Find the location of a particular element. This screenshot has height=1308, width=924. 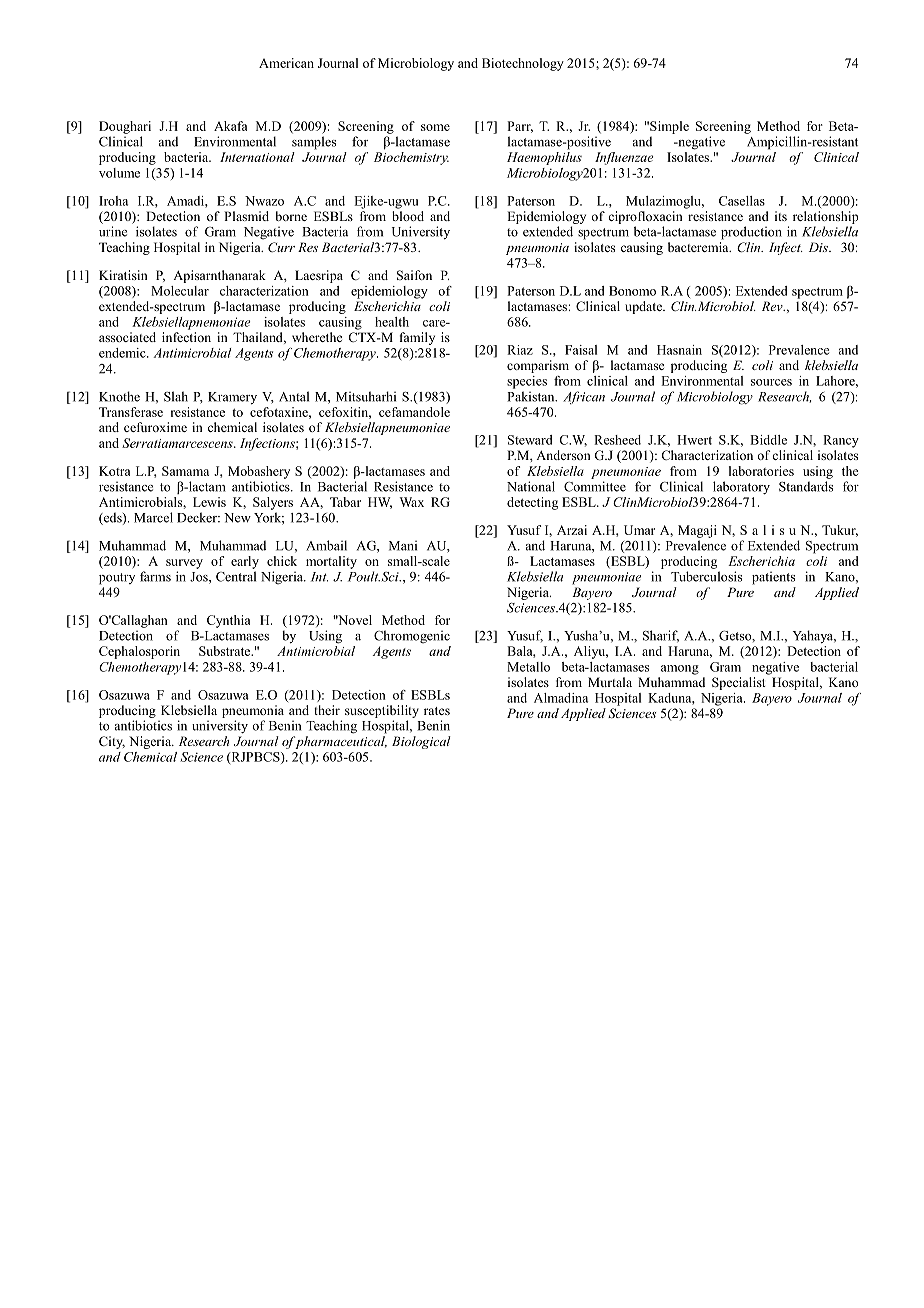

American is located at coordinates (286, 63).
